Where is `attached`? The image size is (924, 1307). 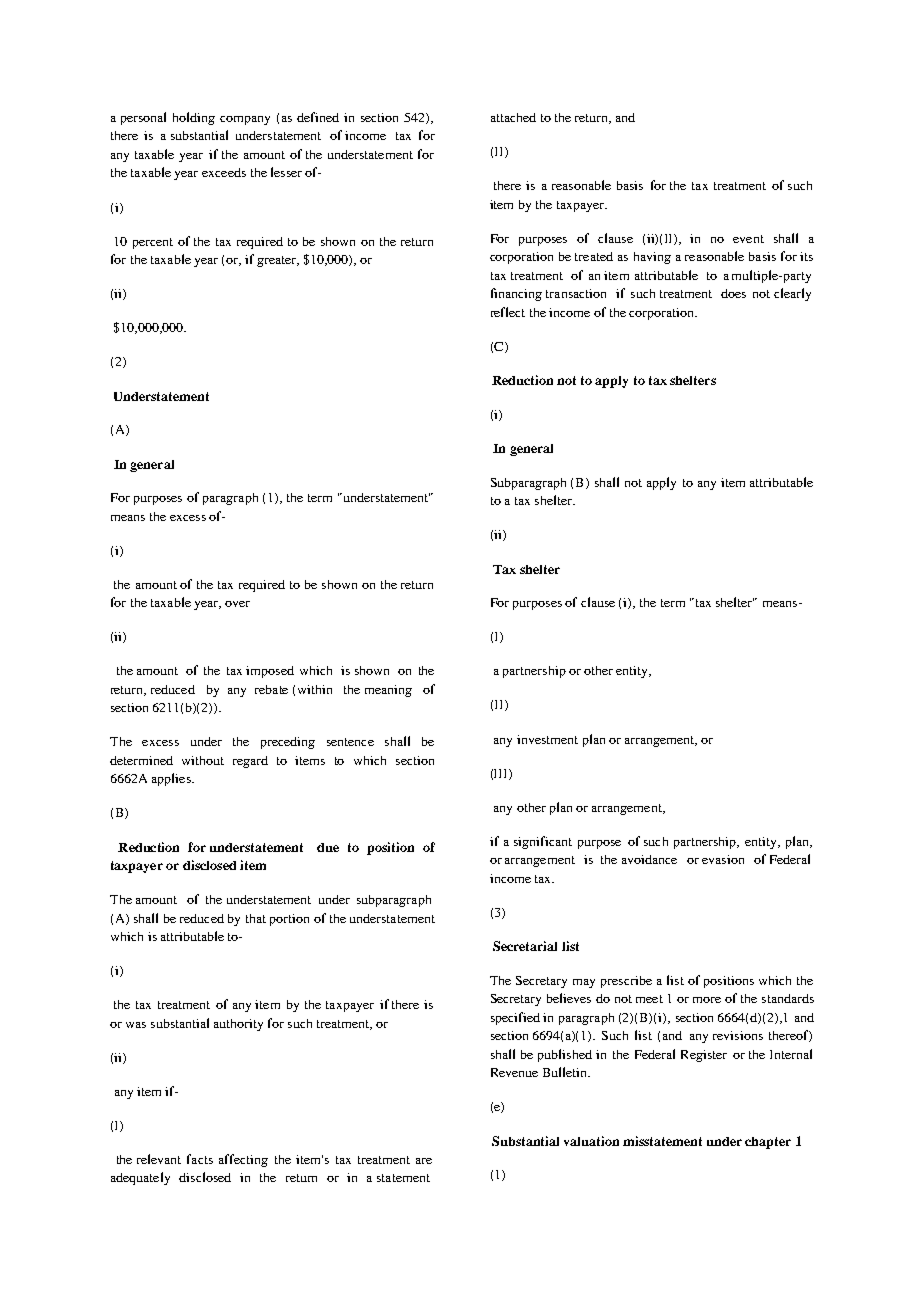
attached is located at coordinates (513, 117).
